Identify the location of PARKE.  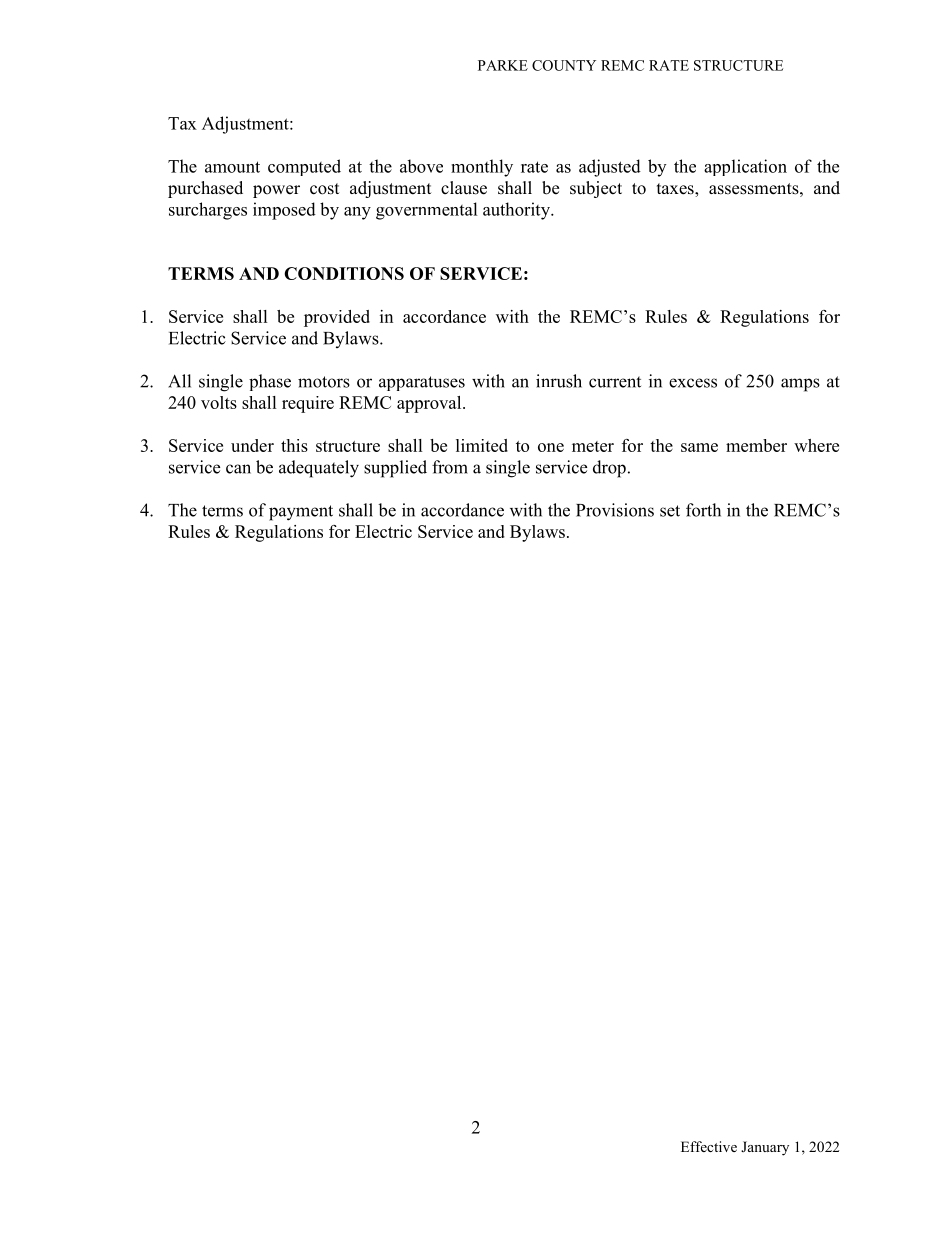
(503, 65).
